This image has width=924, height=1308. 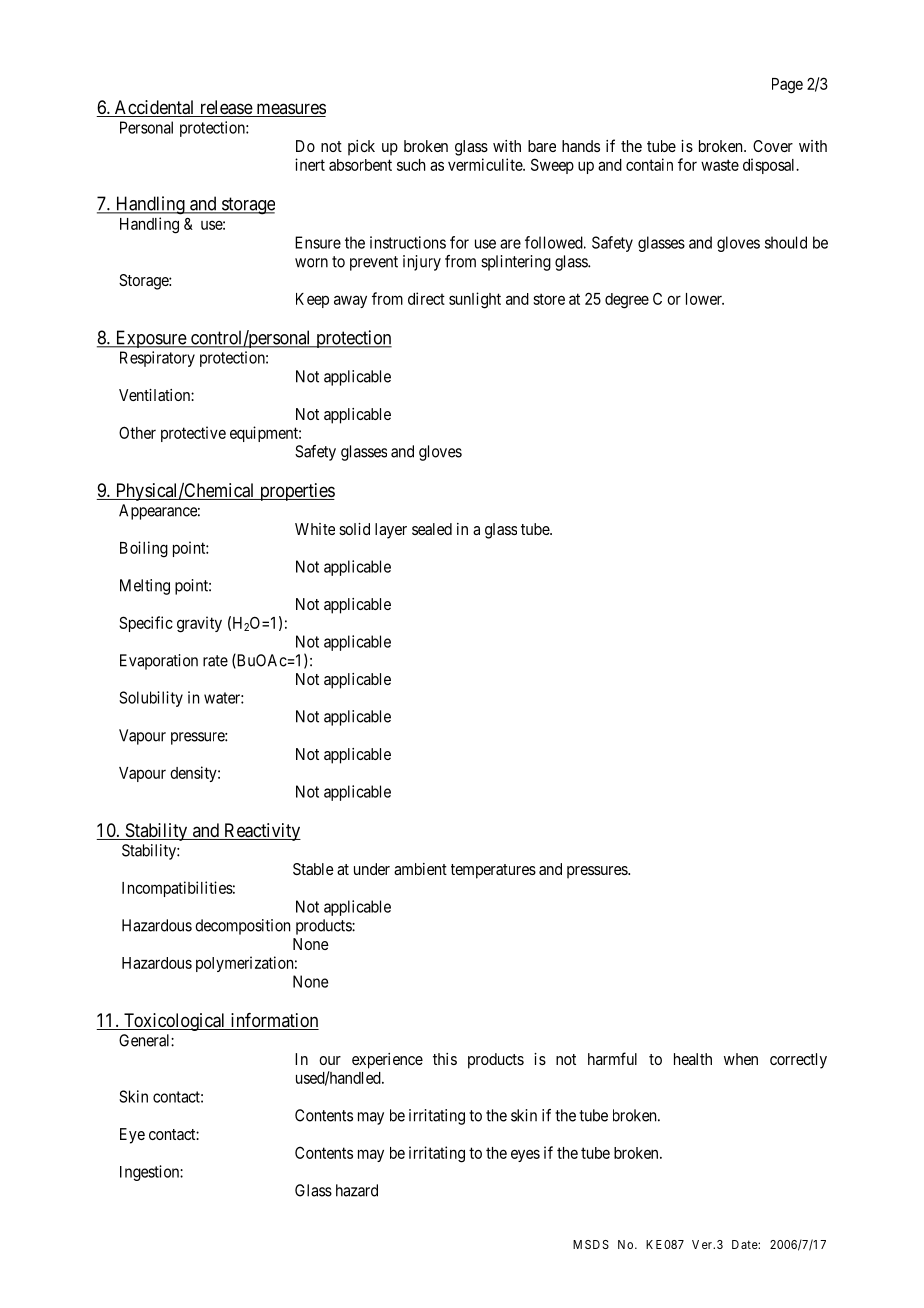 I want to click on sealed, so click(x=432, y=529).
